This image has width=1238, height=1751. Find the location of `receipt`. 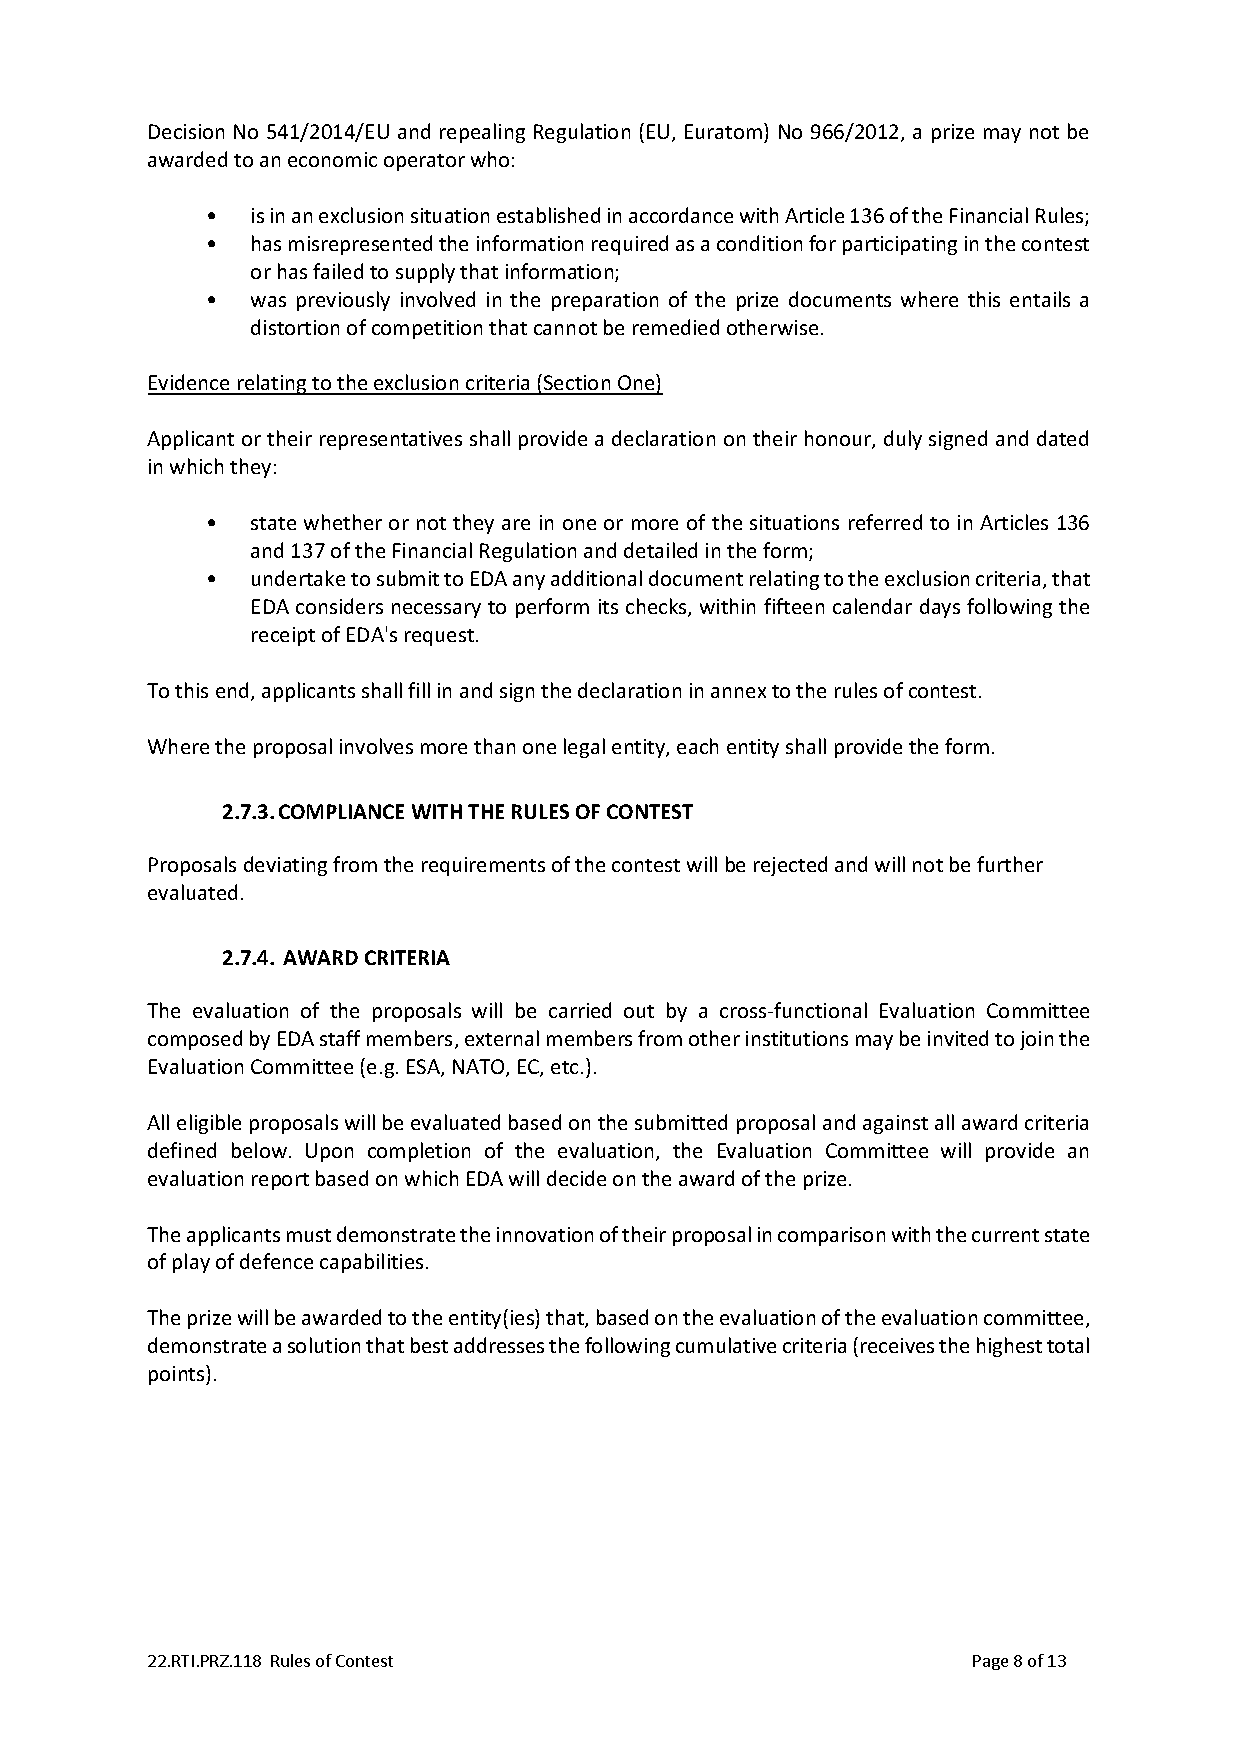

receipt is located at coordinates (283, 636).
